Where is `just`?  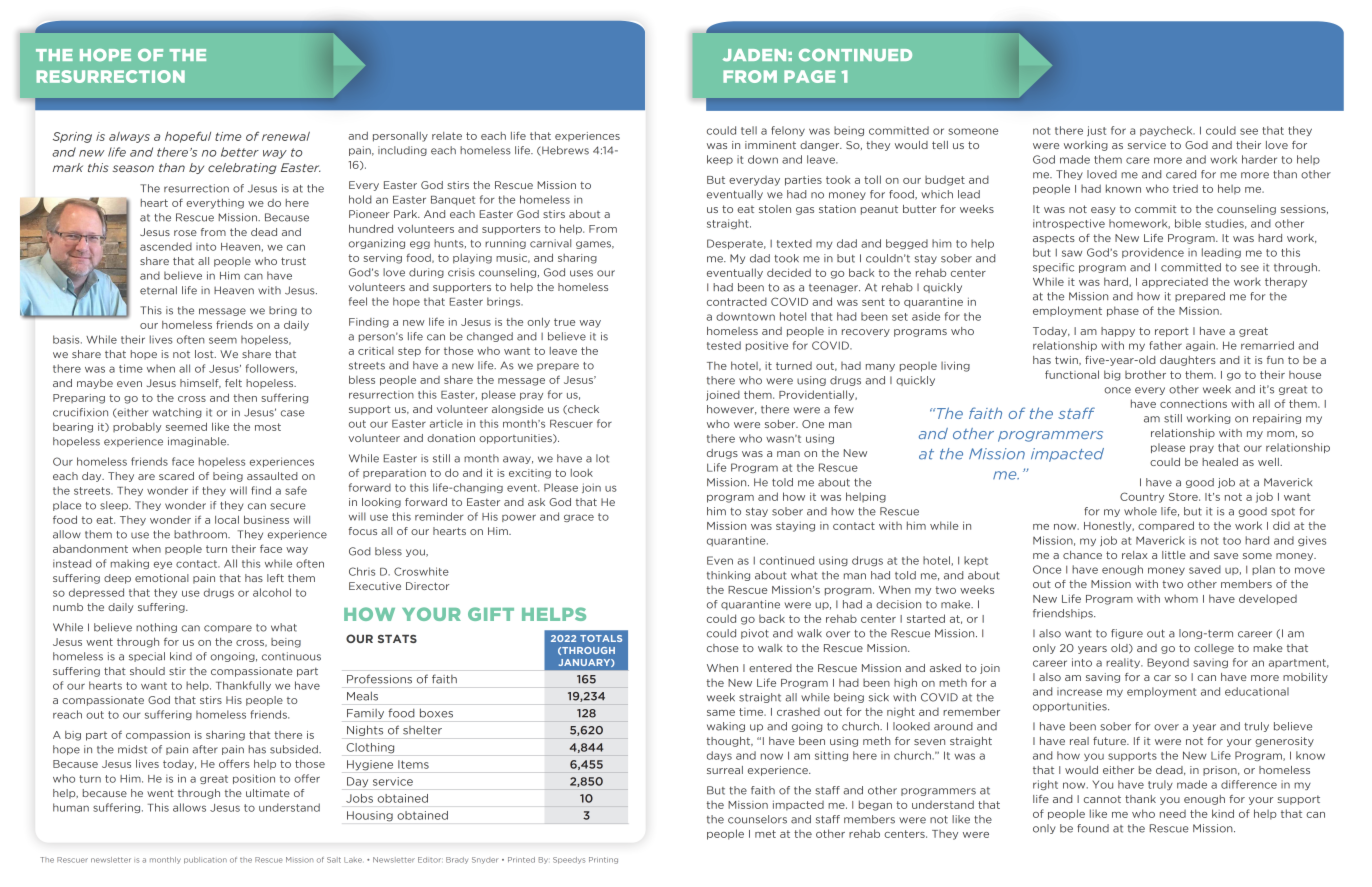 just is located at coordinates (1096, 131).
